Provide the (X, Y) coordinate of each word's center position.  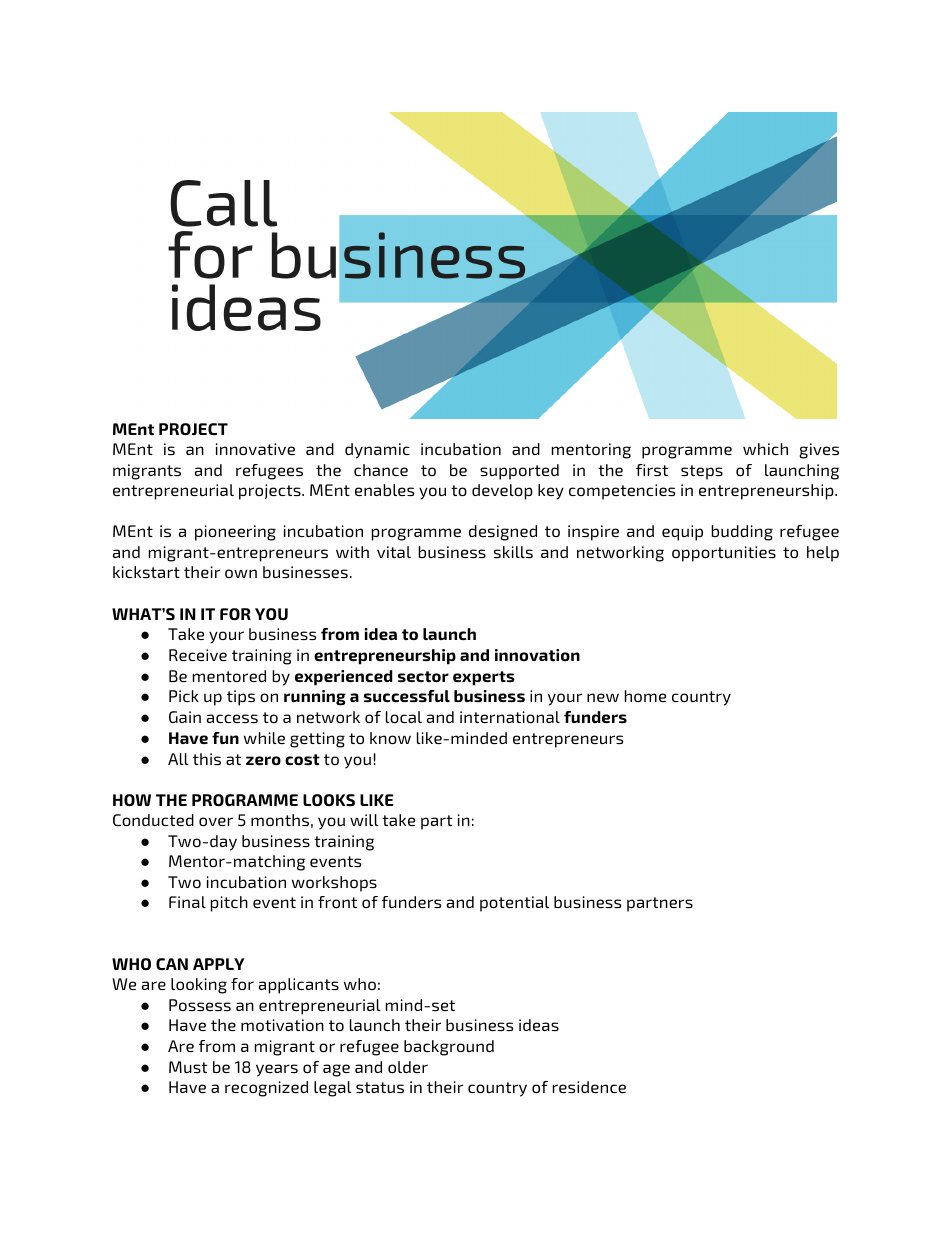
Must (188, 1067)
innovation (537, 655)
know (390, 738)
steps (702, 472)
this (207, 759)
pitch (229, 904)
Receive (198, 655)
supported (519, 472)
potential (514, 904)
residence (589, 1087)
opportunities (724, 554)
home (645, 696)
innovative (255, 449)
